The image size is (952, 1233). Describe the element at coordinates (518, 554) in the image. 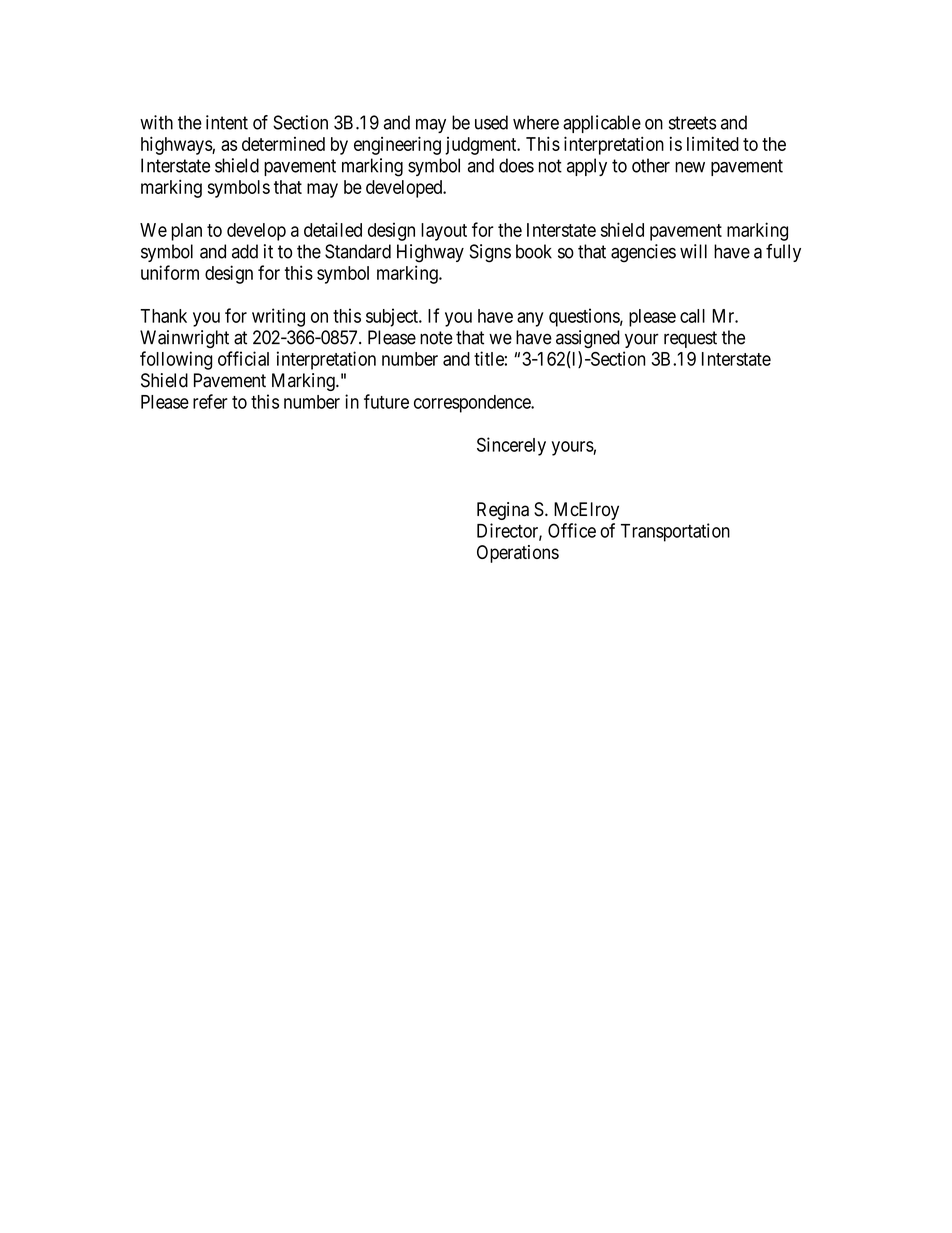

I see `Operations` at that location.
